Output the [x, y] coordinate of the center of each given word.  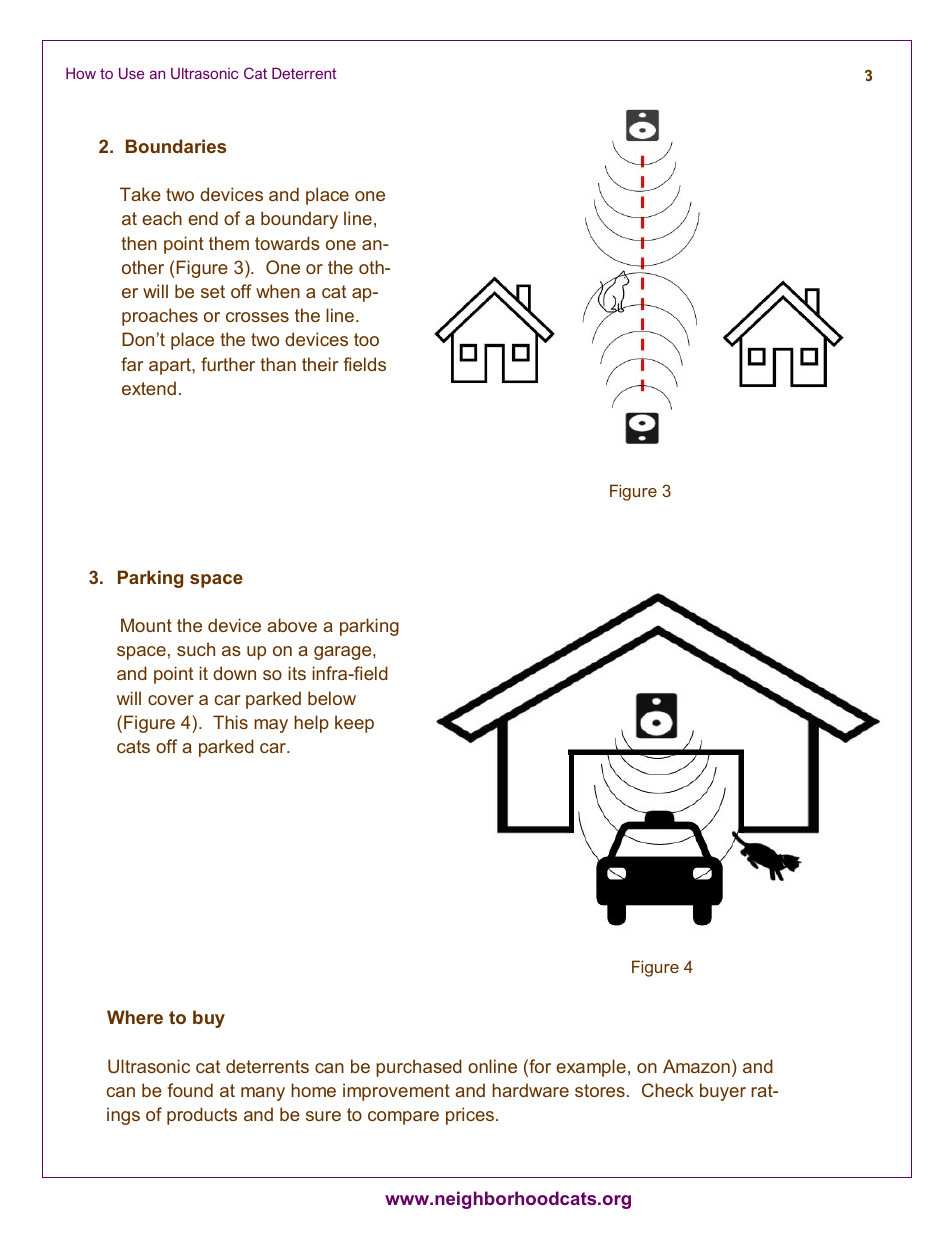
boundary [299, 220]
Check [668, 1090]
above [292, 625]
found [190, 1090]
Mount [146, 625]
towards [287, 243]
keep [354, 724]
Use [131, 73]
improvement [396, 1092]
